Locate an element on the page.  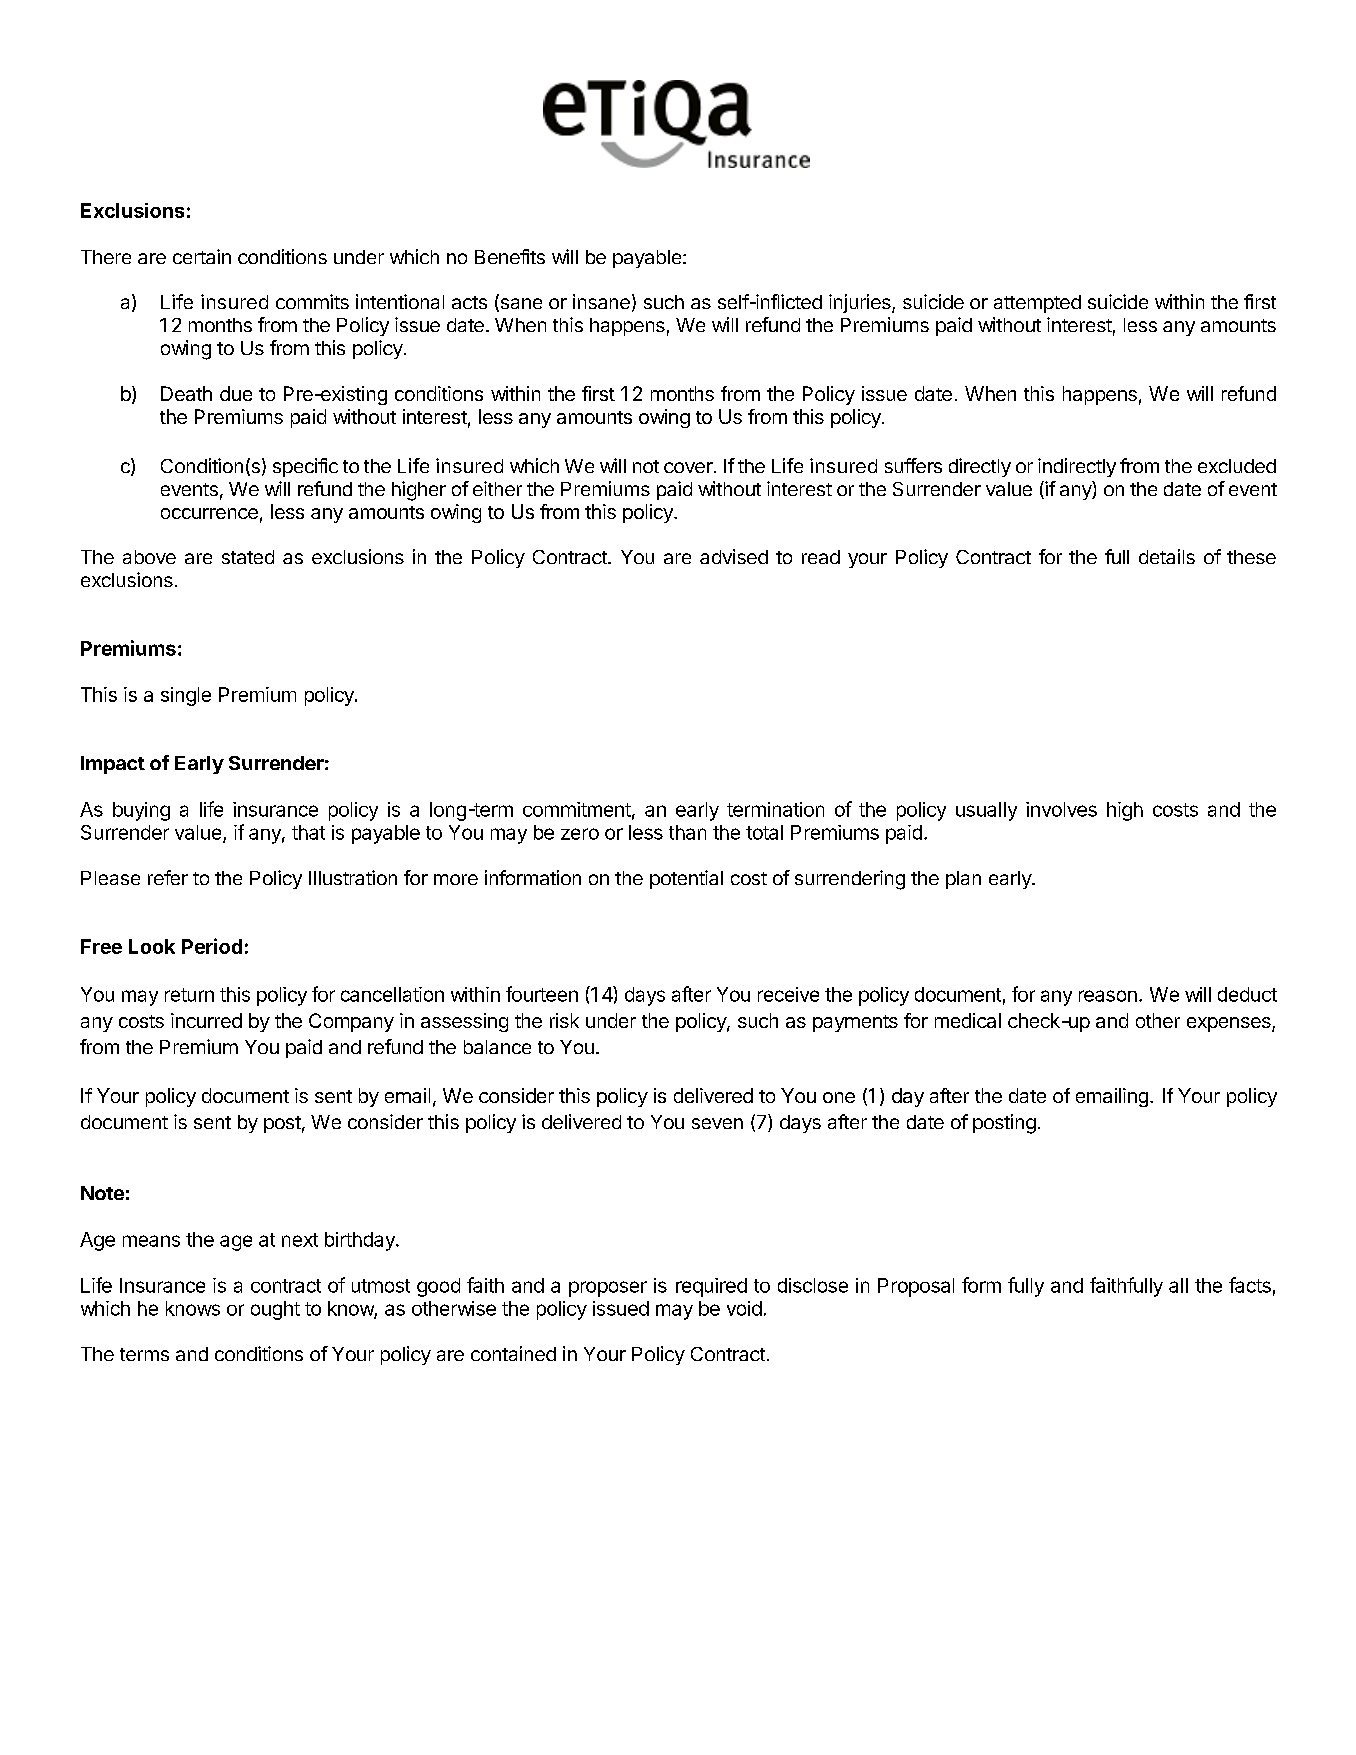
details is located at coordinates (1167, 556).
